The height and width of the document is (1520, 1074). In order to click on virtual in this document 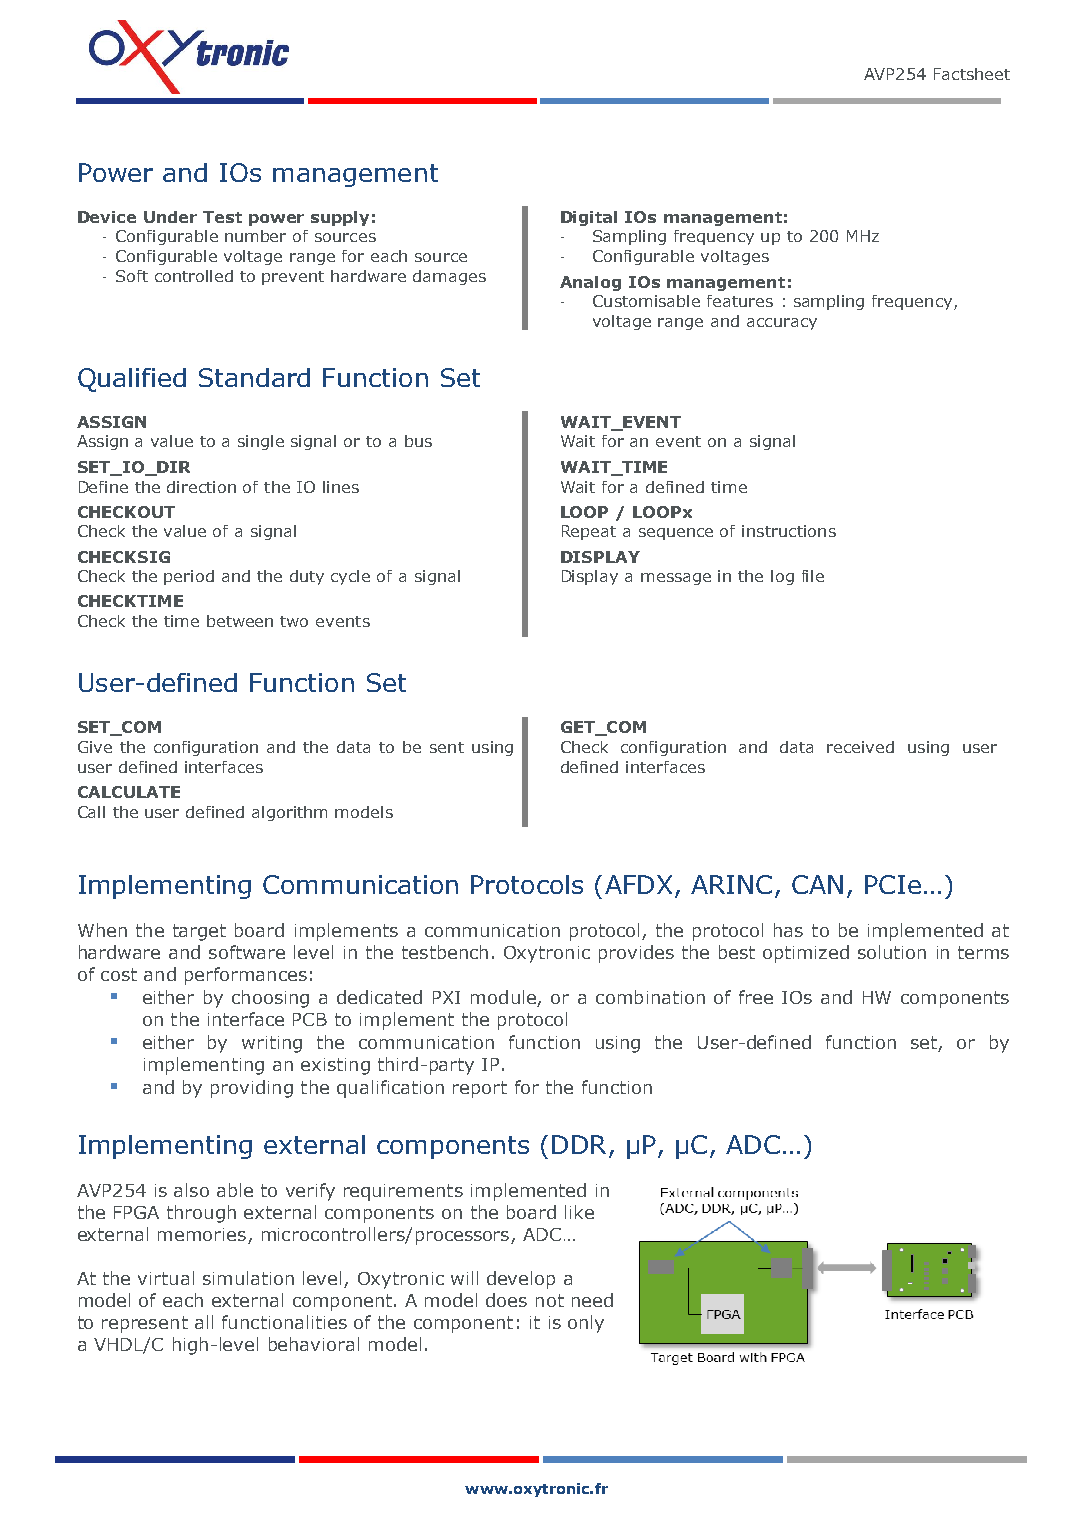, I will do `click(166, 1278)`.
